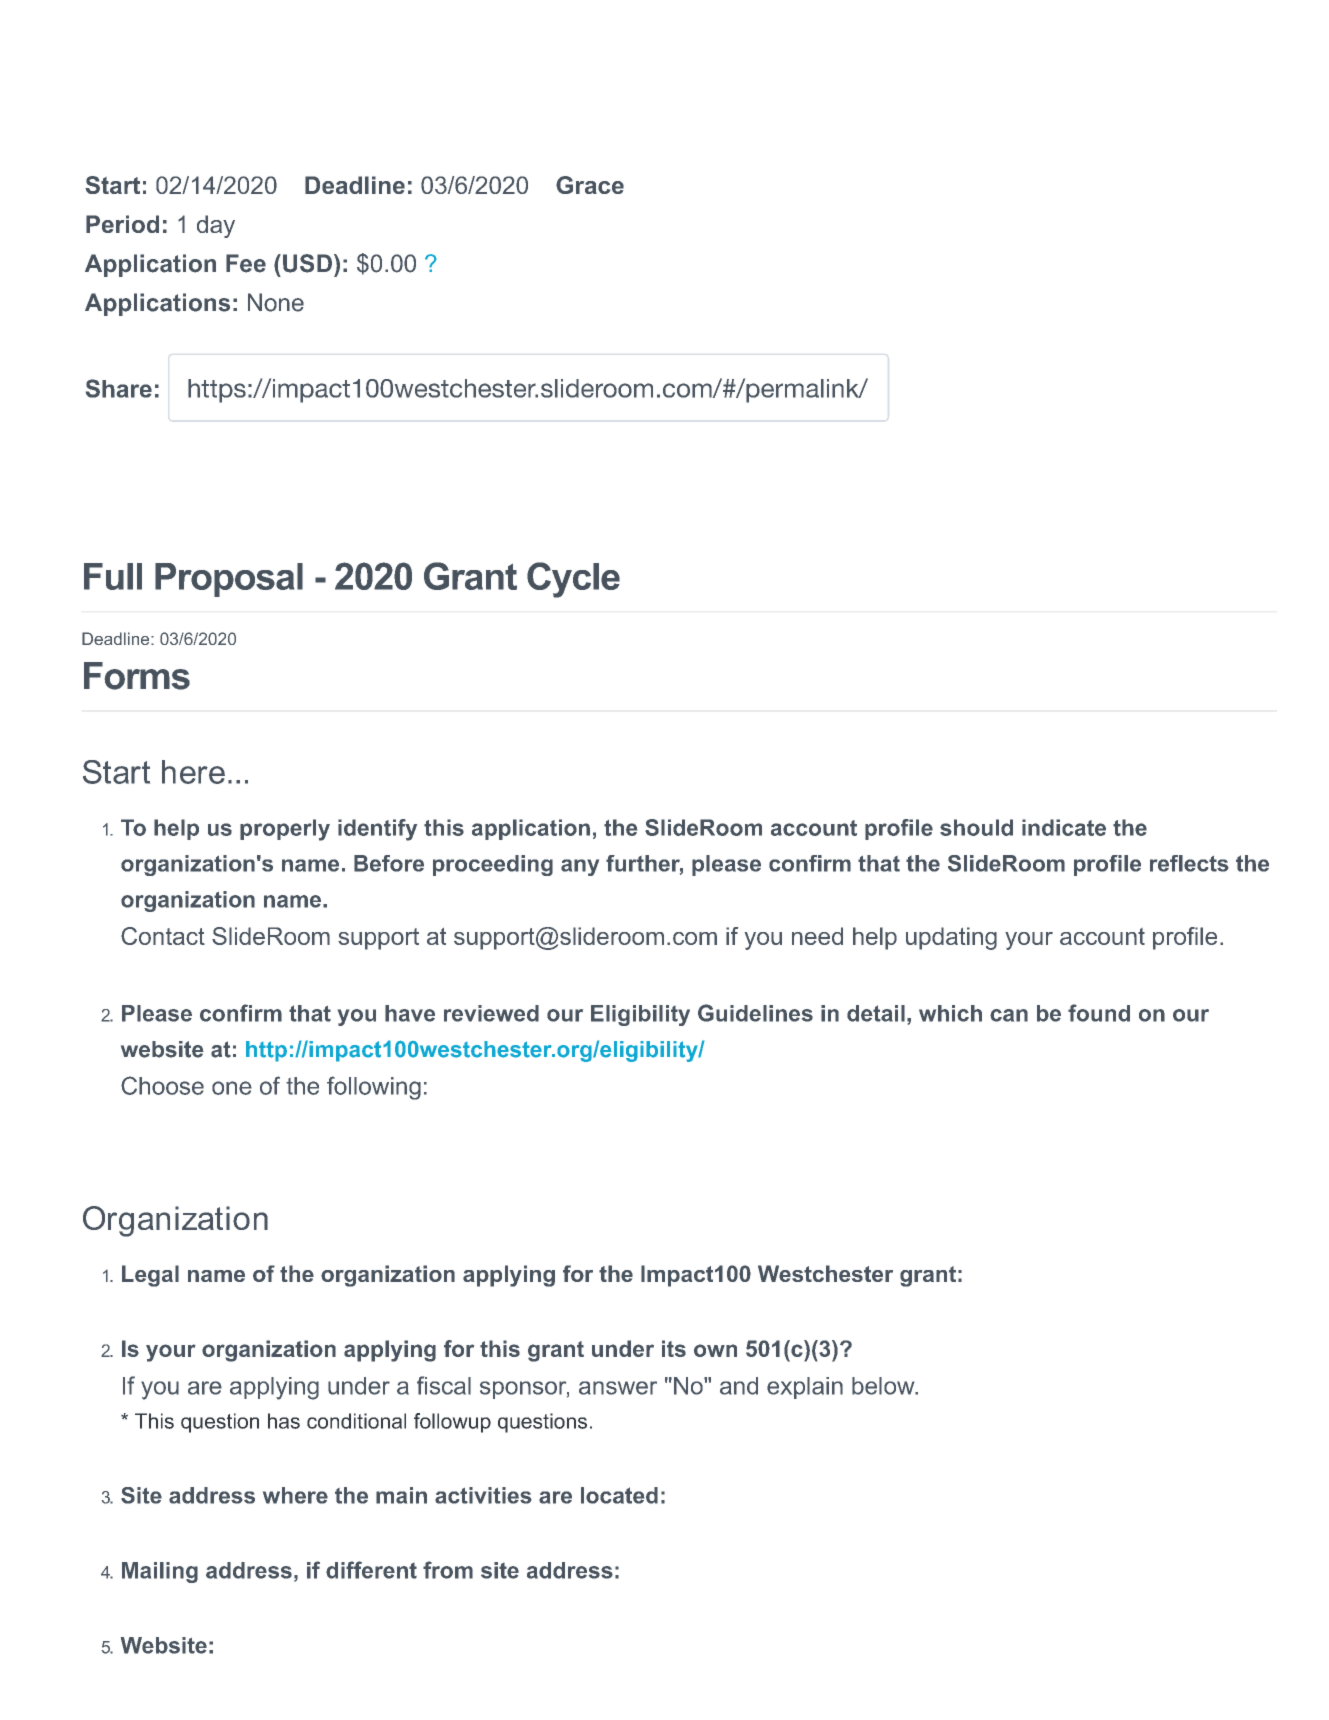 The width and height of the screenshot is (1329, 1720). I want to click on its, so click(674, 1348).
